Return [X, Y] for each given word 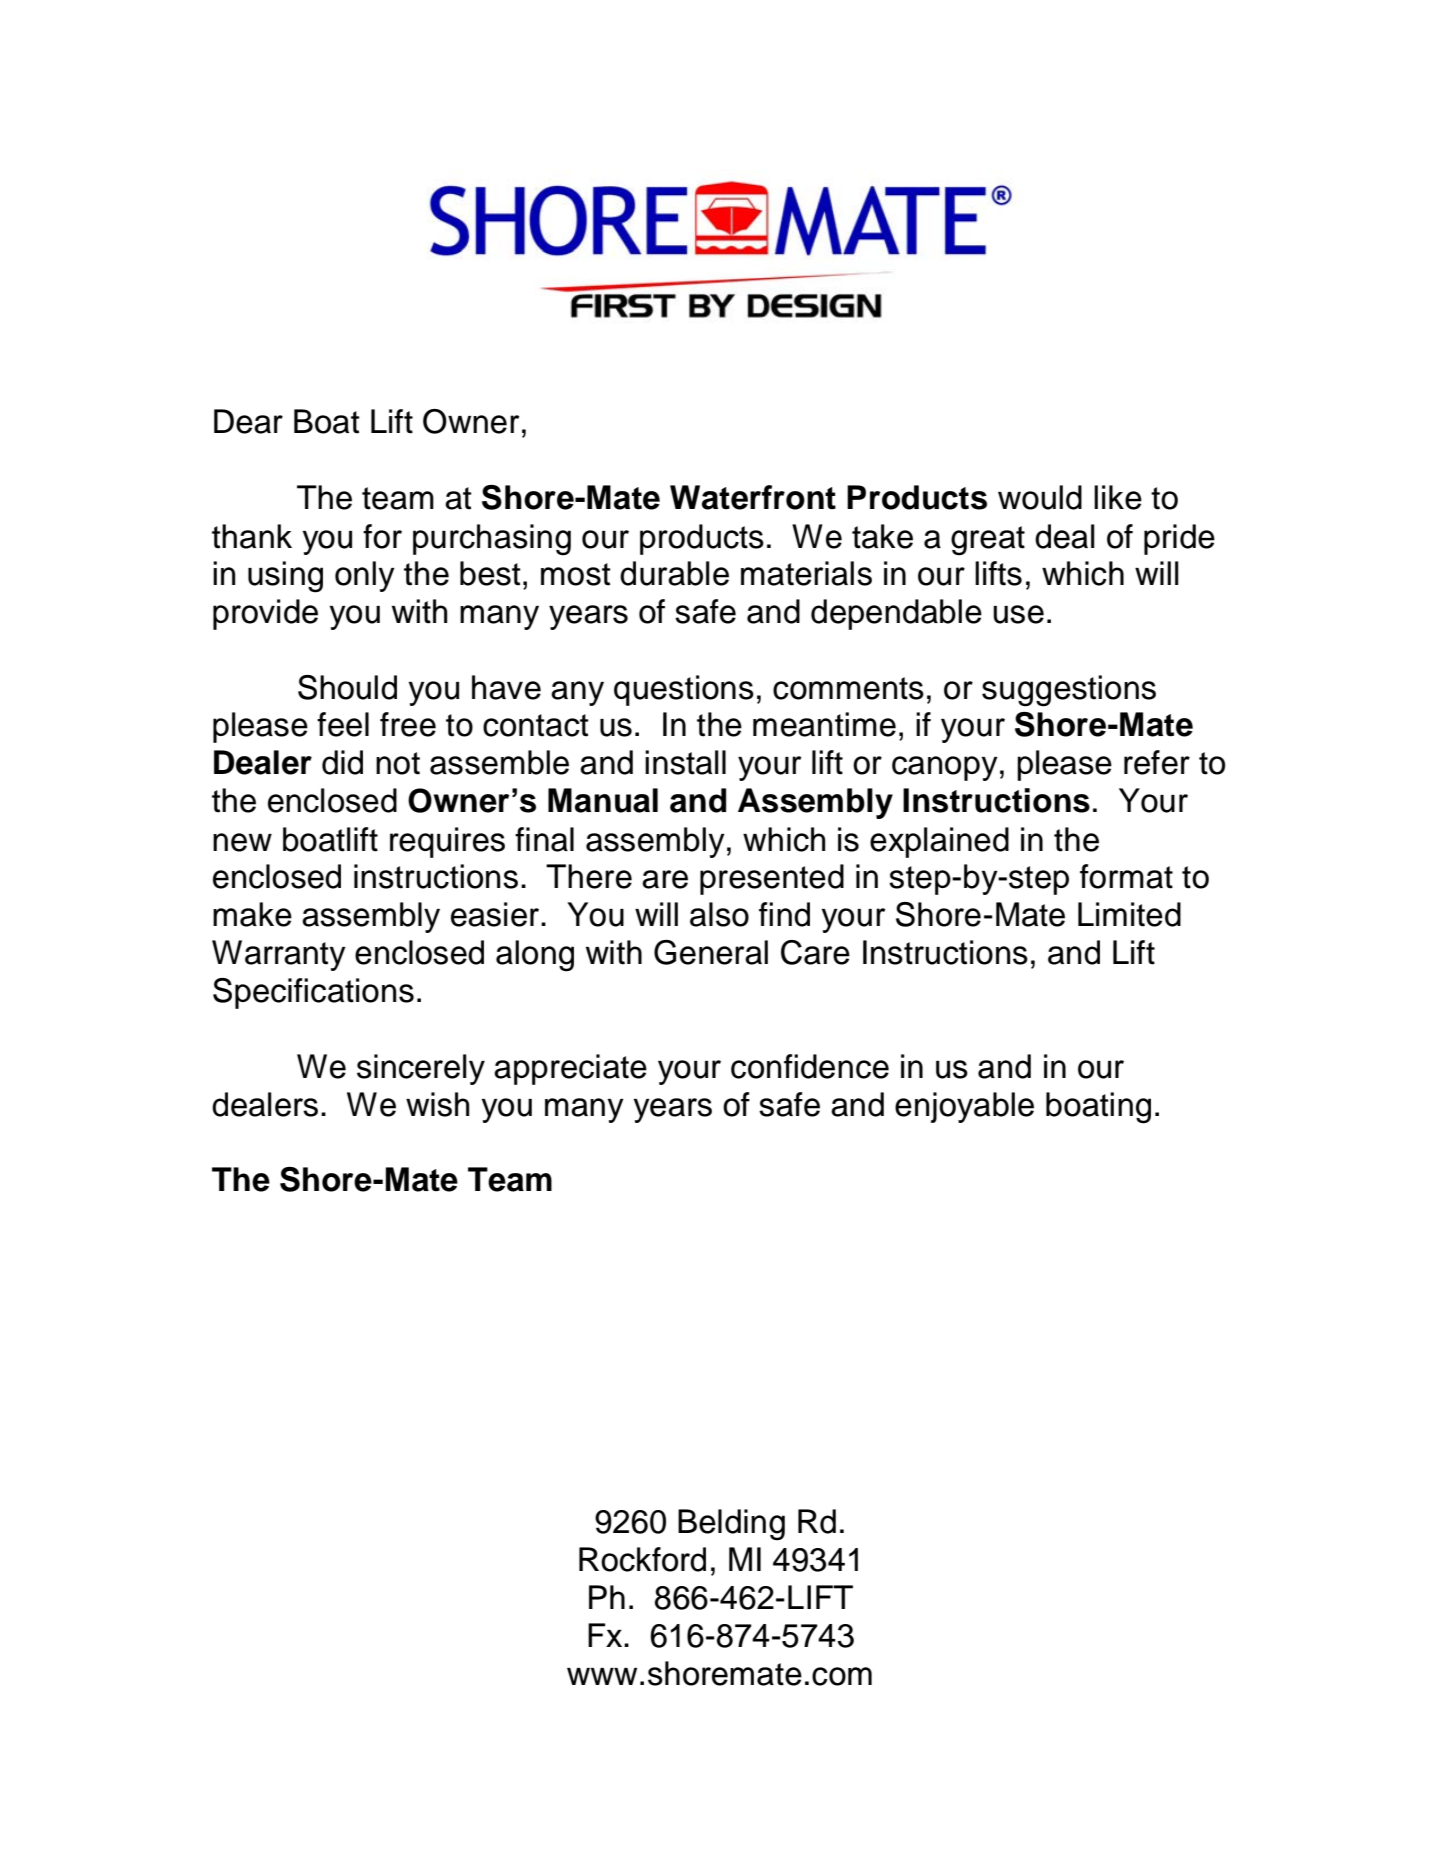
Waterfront [753, 497]
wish [437, 1104]
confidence [810, 1066]
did [342, 762]
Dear [248, 421]
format [1126, 876]
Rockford [642, 1559]
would [1040, 497]
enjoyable [964, 1107]
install [685, 762]
